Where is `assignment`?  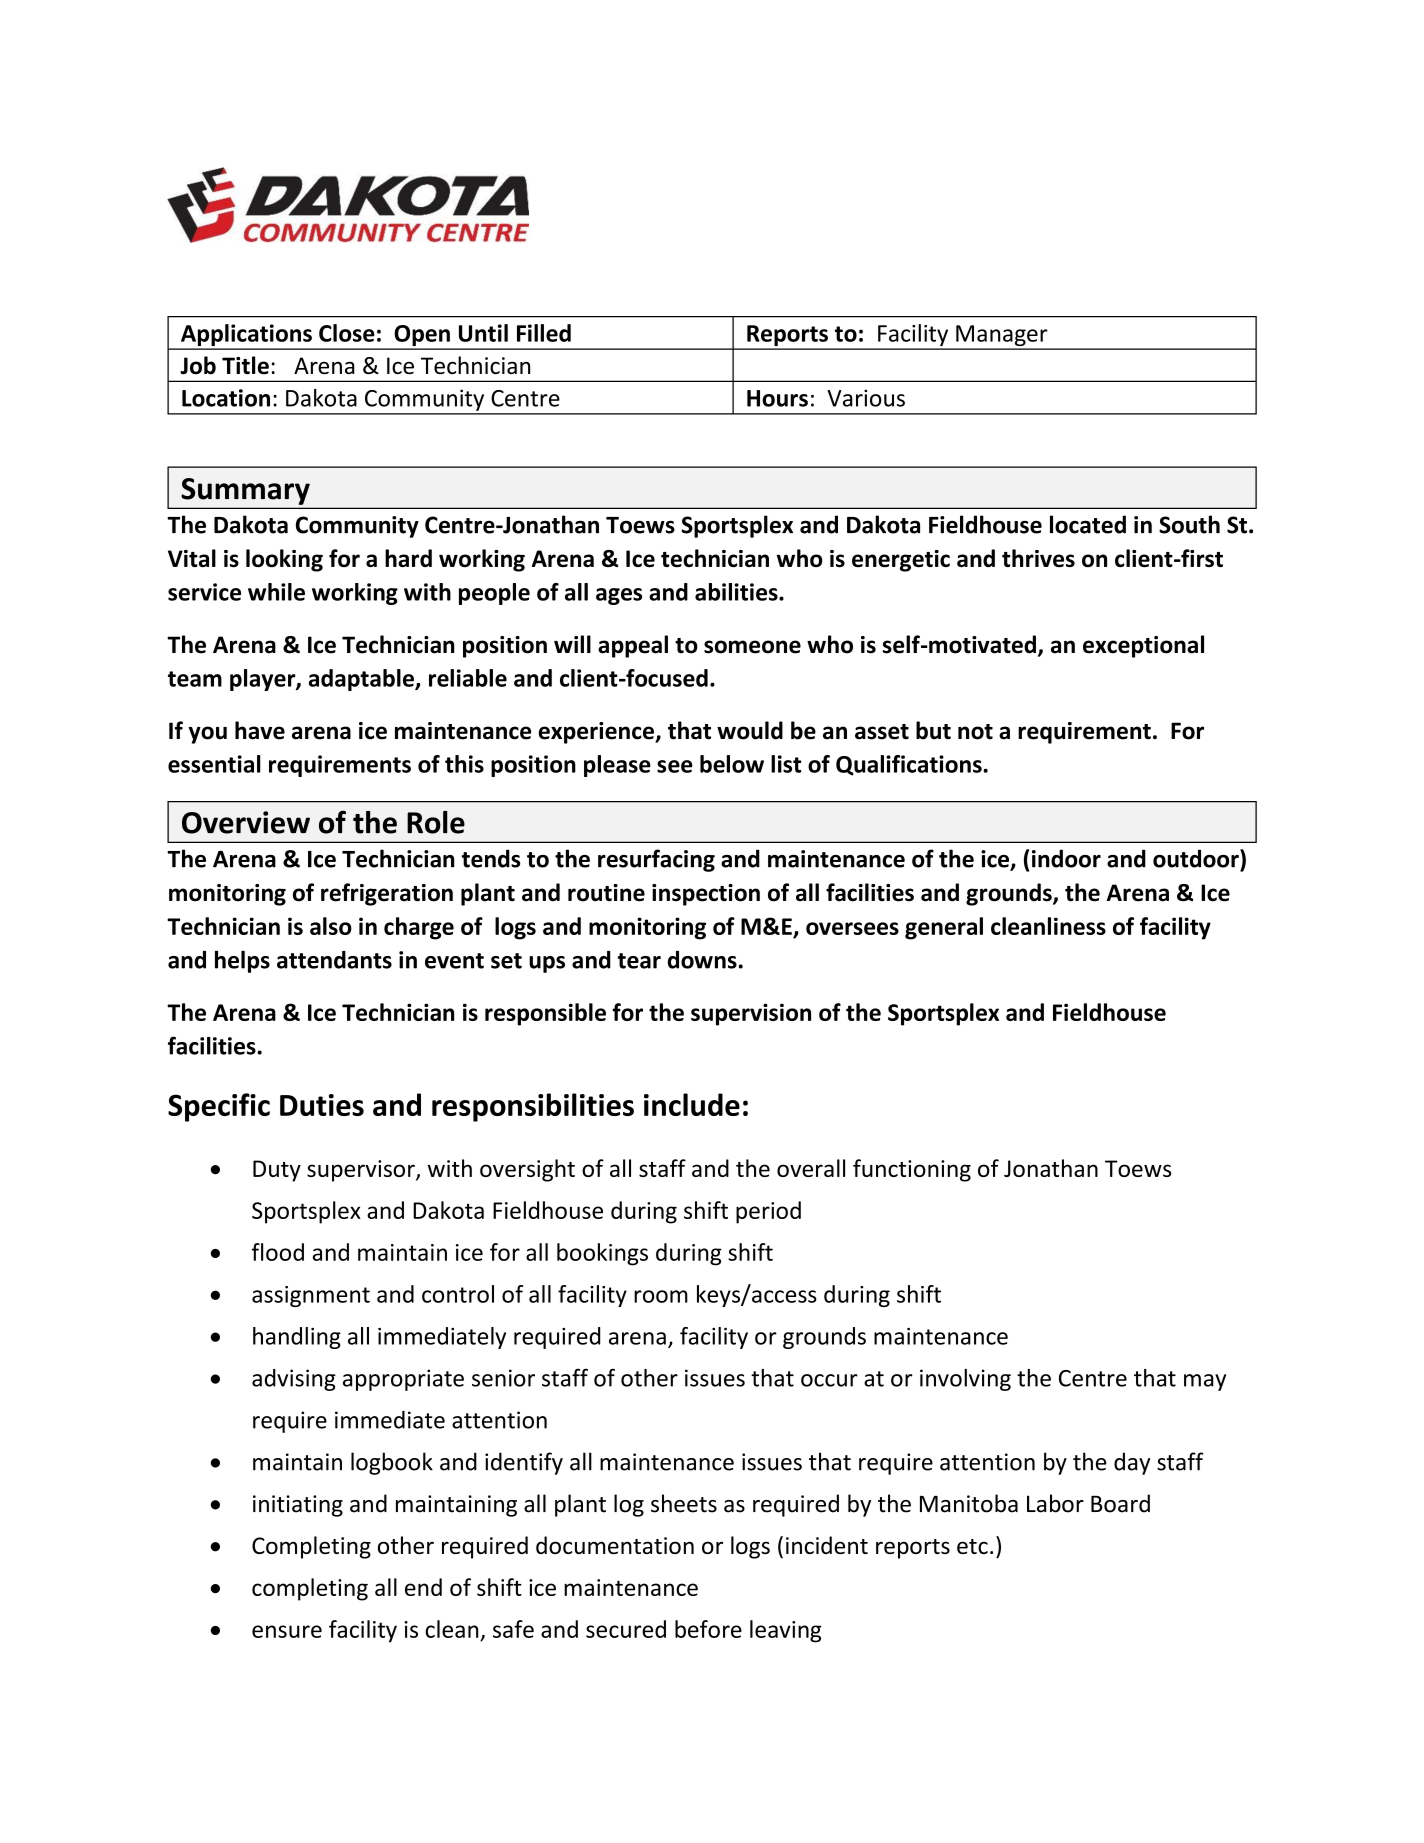 assignment is located at coordinates (311, 1296).
